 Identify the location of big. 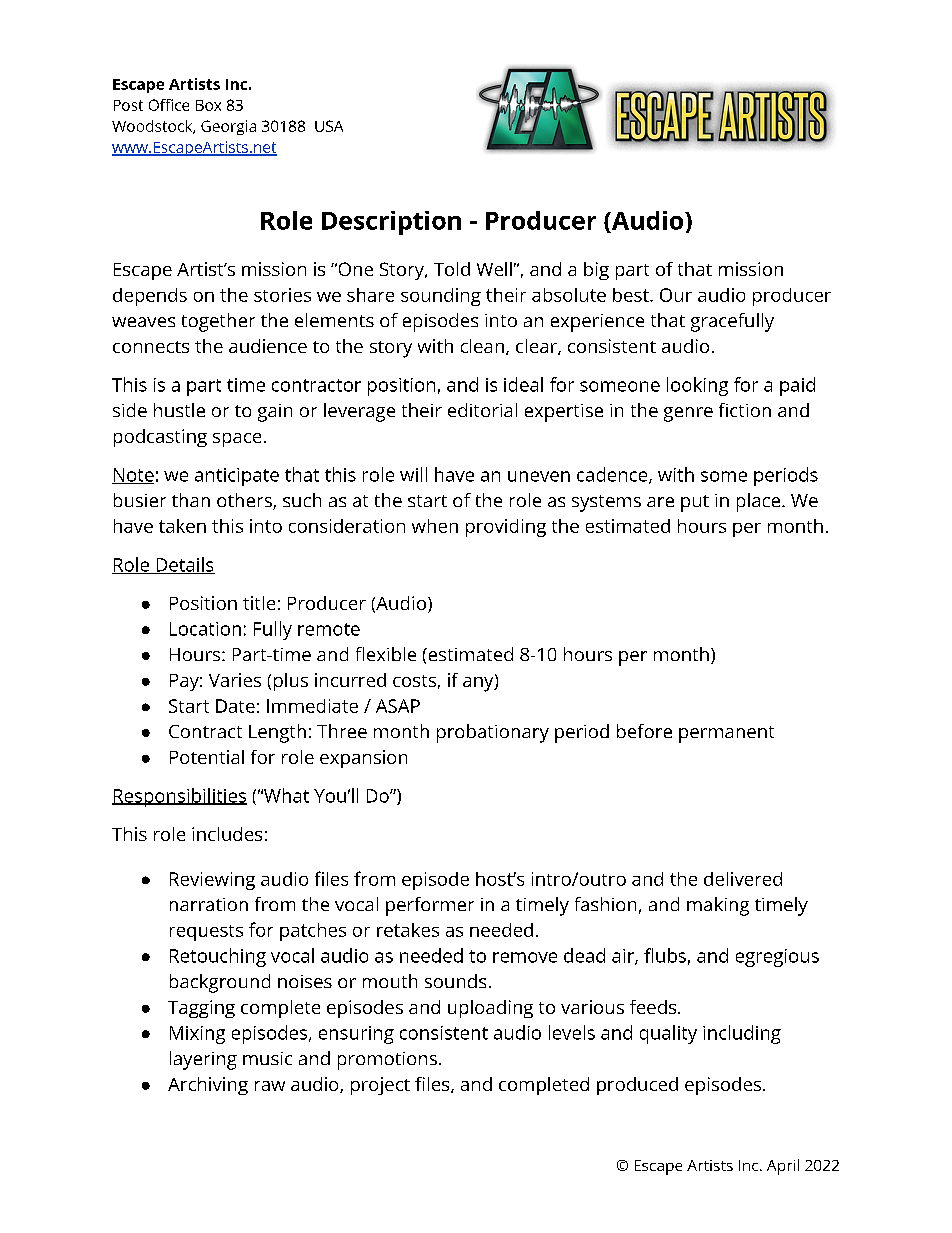
(596, 271).
